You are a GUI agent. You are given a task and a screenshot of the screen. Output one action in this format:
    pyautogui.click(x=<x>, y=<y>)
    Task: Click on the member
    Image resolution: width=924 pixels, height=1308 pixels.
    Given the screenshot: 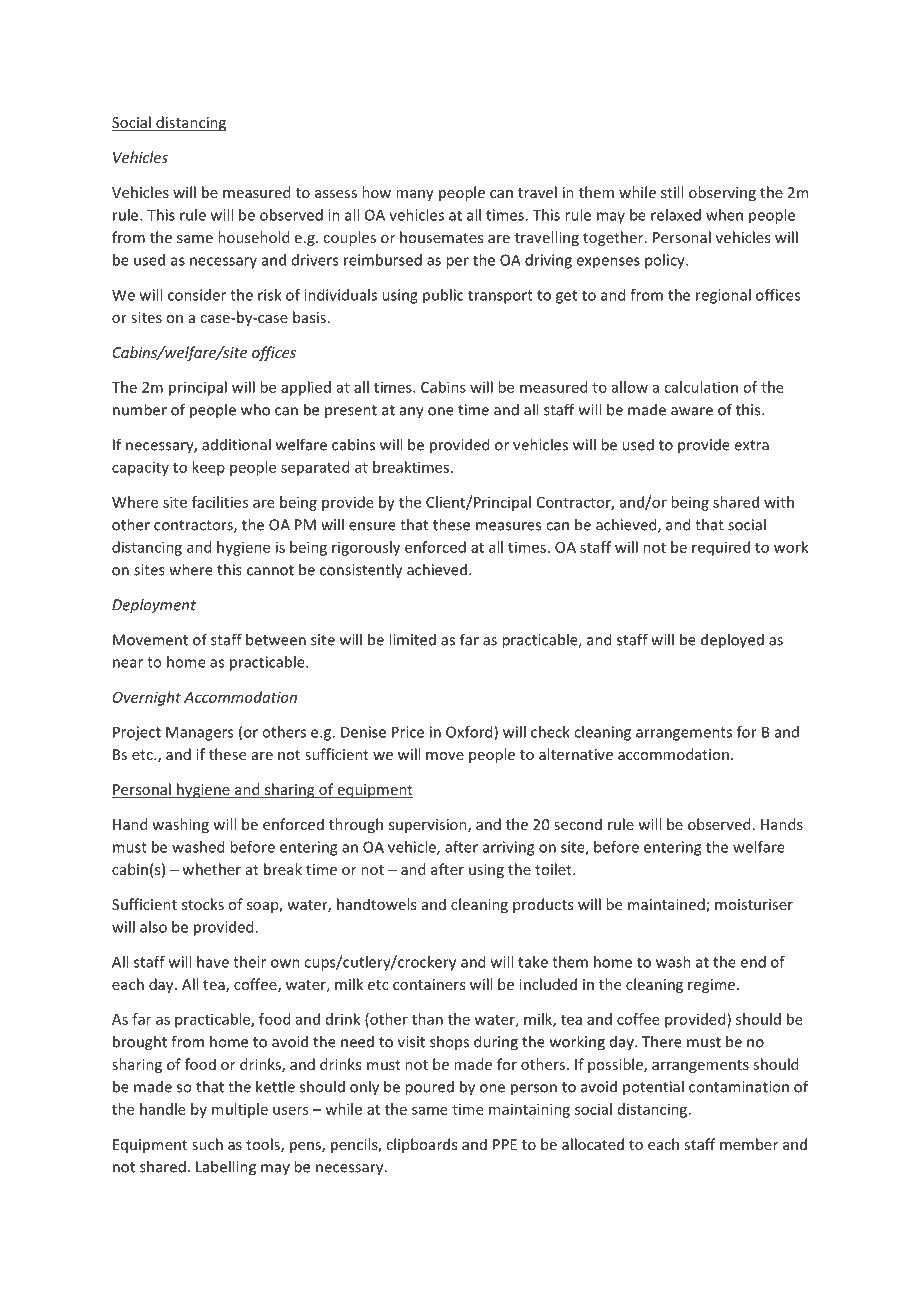 What is the action you would take?
    pyautogui.click(x=749, y=1144)
